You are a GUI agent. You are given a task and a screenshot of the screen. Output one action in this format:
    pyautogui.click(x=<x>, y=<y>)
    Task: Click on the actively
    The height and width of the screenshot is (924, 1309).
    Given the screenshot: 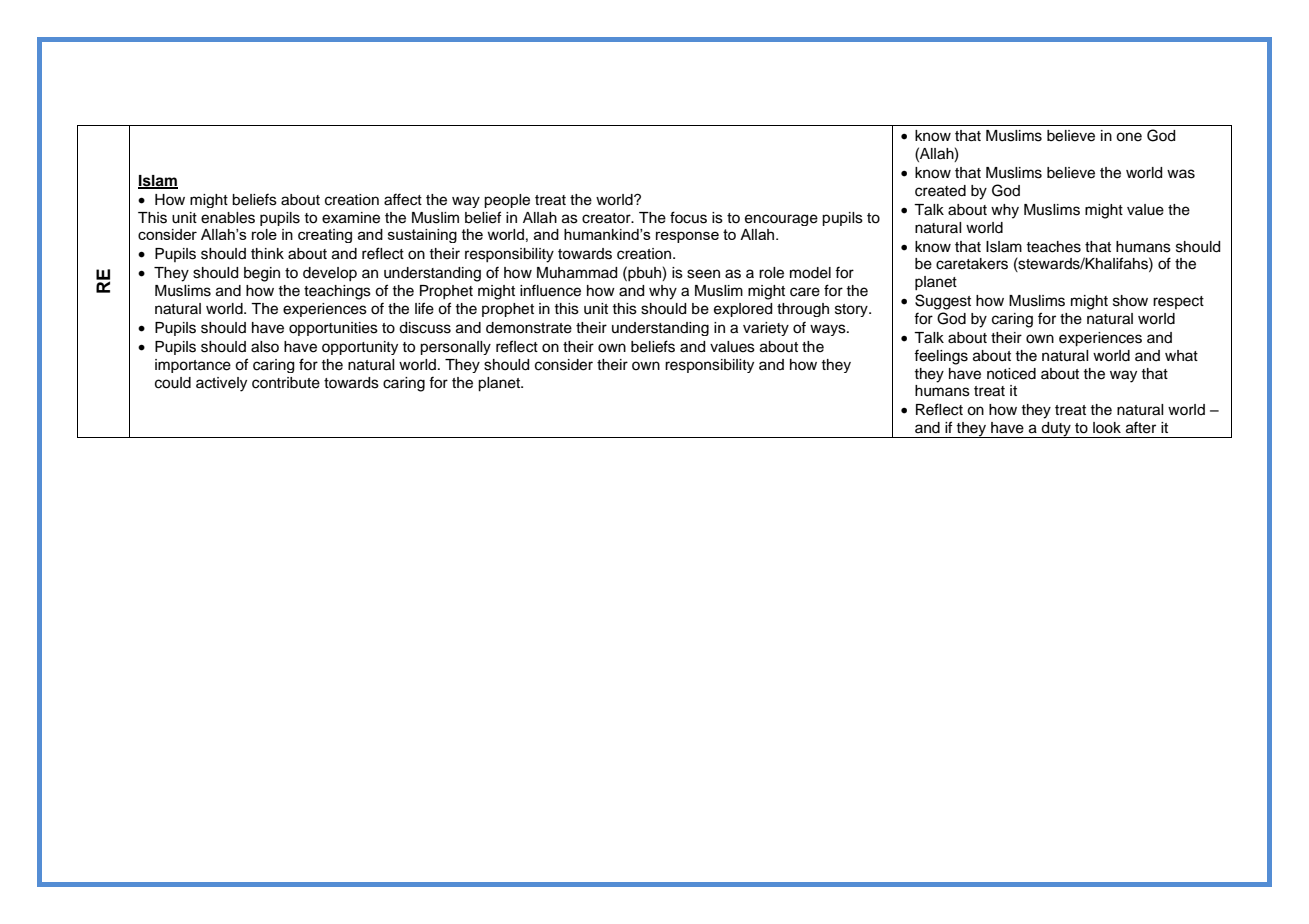 What is the action you would take?
    pyautogui.click(x=221, y=384)
